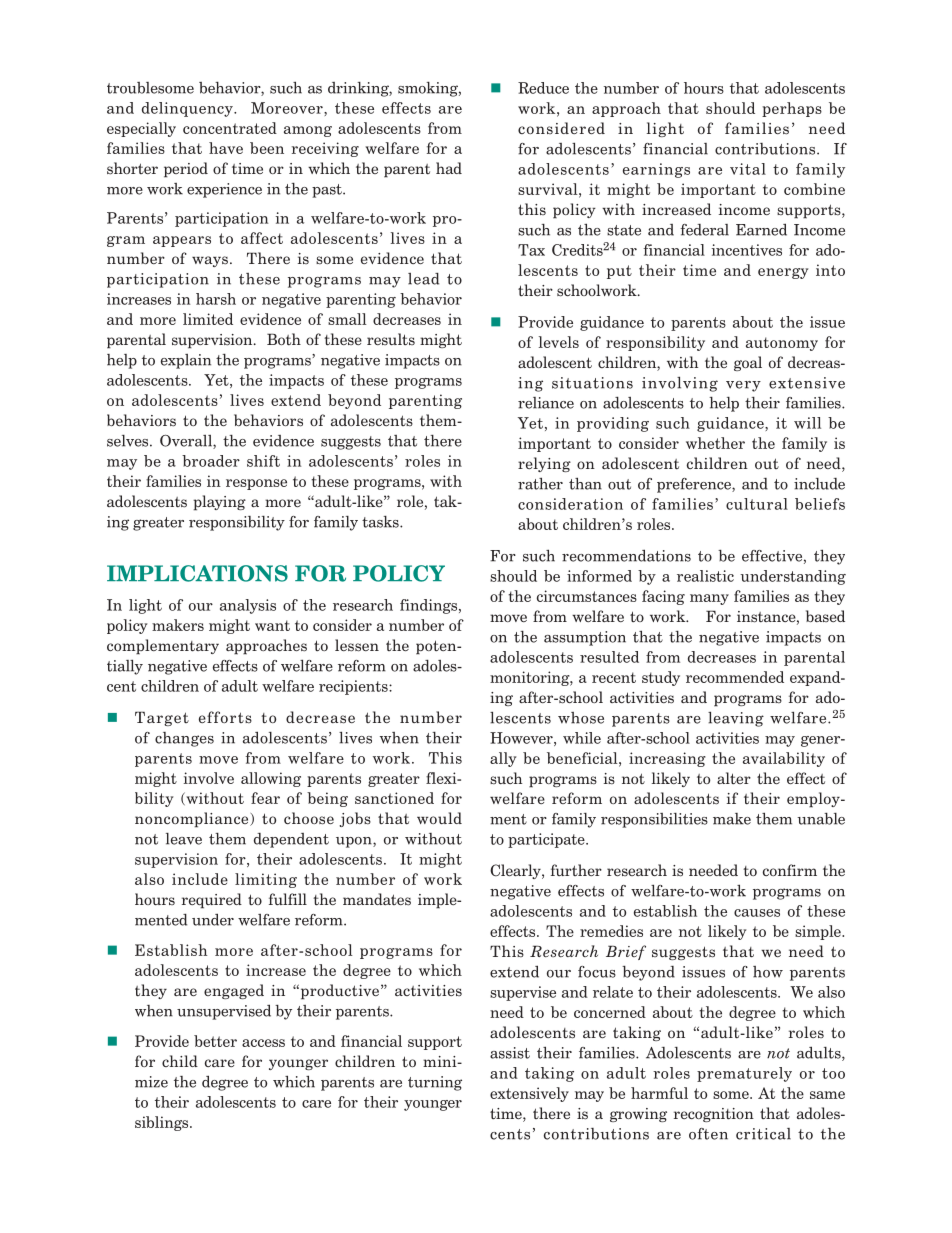  What do you see at coordinates (163, 1123) in the image?
I see `siblings` at bounding box center [163, 1123].
